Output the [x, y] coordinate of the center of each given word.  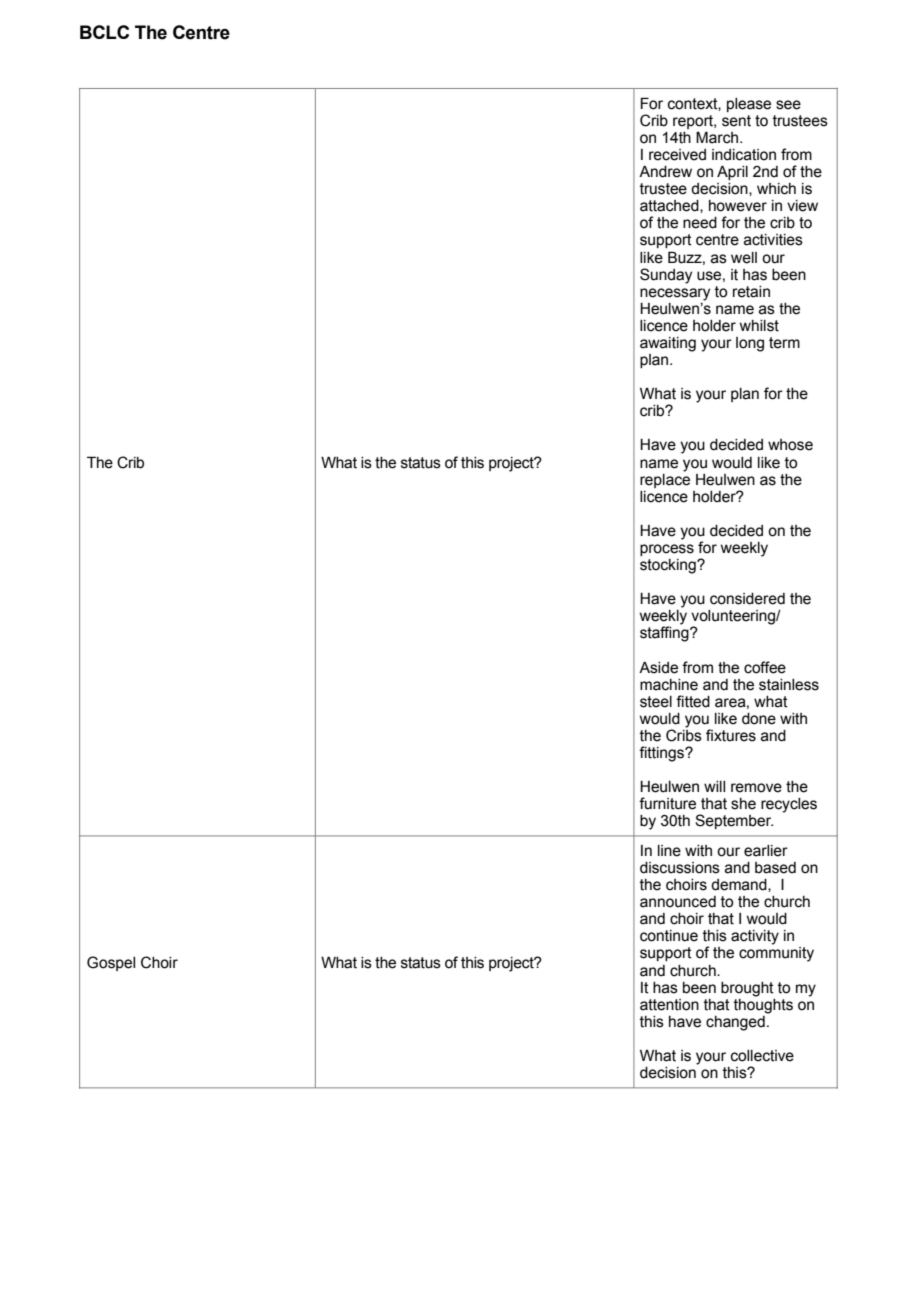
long [750, 344]
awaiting [668, 344]
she [743, 804]
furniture [667, 803]
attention [669, 1005]
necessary [675, 294]
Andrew [665, 172]
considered [747, 599]
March [717, 137]
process [667, 550]
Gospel [111, 963]
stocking [669, 566]
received [677, 155]
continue [669, 936]
